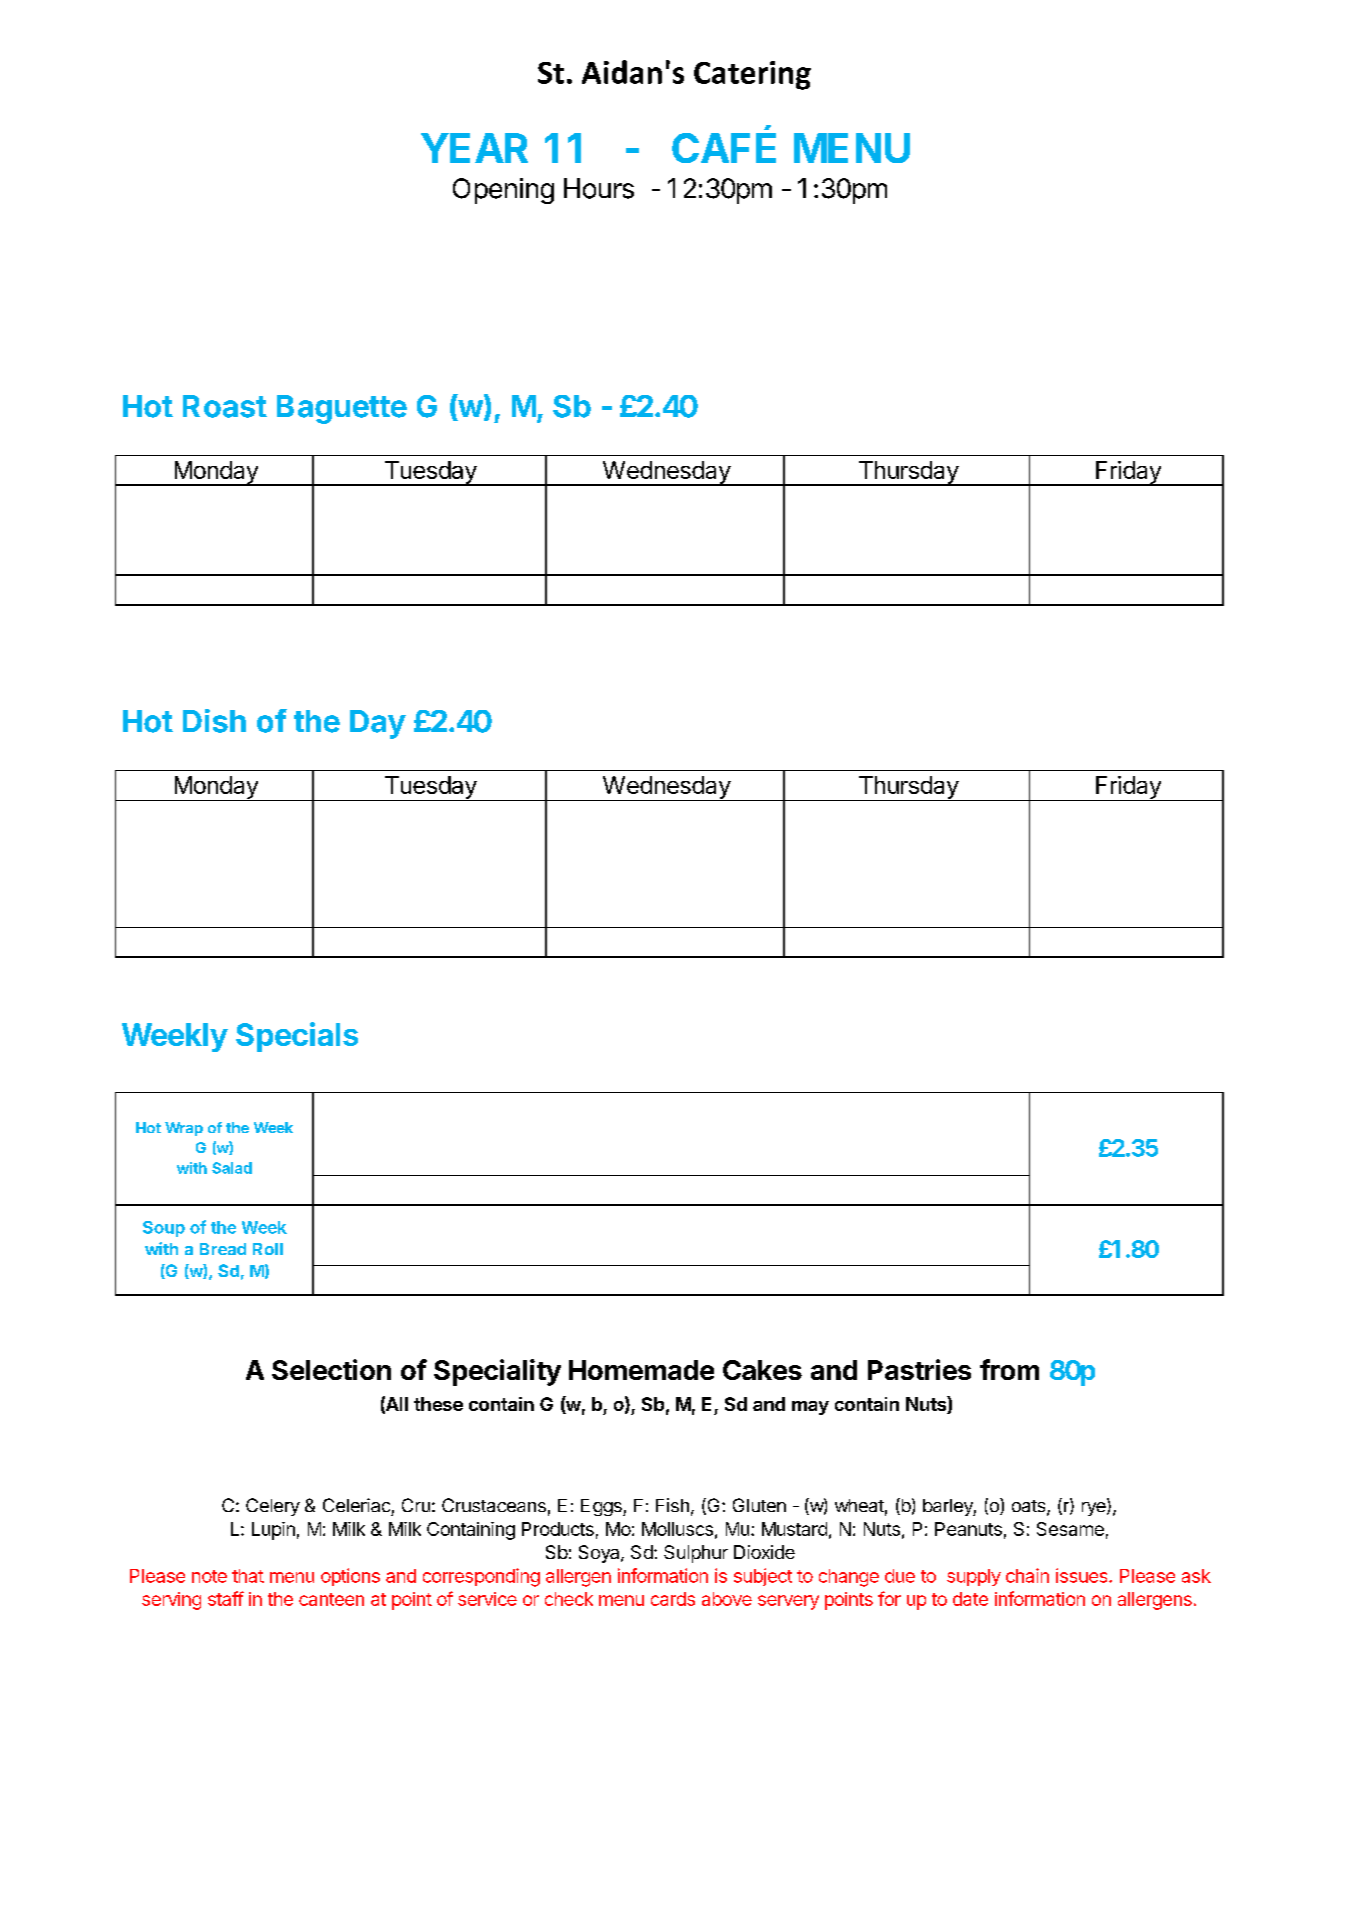 The height and width of the page is (1909, 1350). Describe the element at coordinates (214, 721) in the page. I see `Dish` at that location.
